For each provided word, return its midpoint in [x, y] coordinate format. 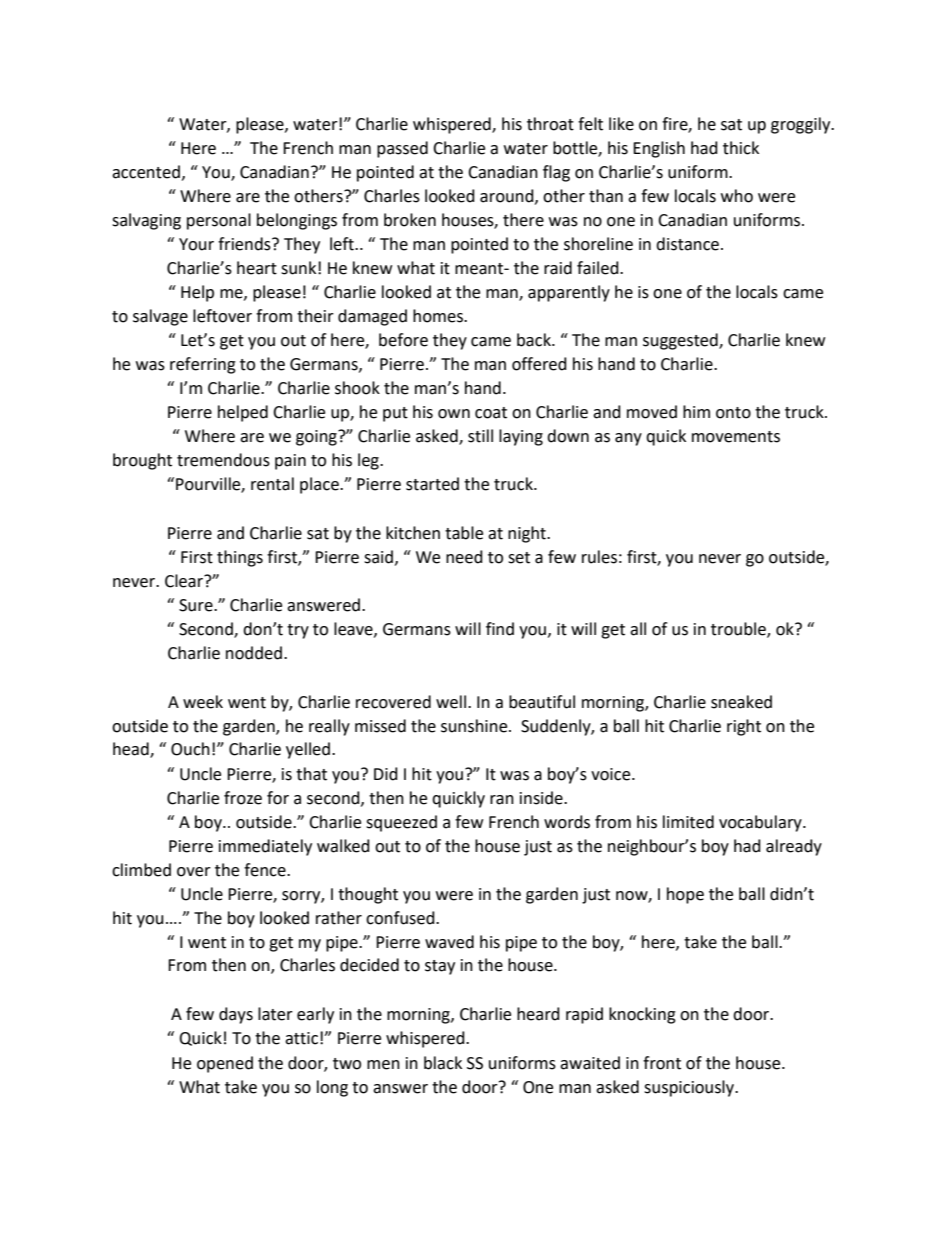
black [443, 1063]
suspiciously [690, 1088]
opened [225, 1064]
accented [146, 172]
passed [402, 149]
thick [741, 148]
